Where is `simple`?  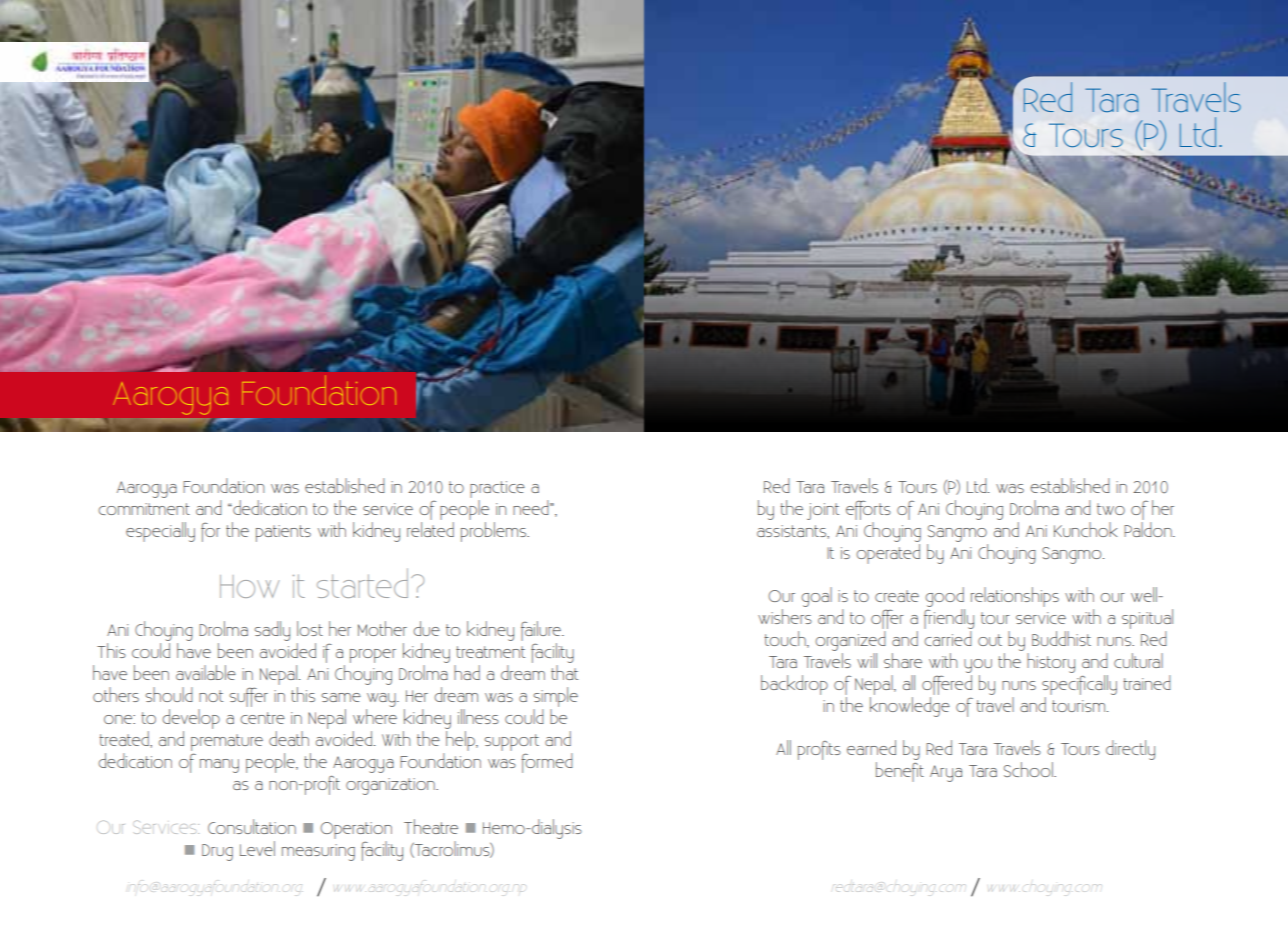 simple is located at coordinates (555, 698).
